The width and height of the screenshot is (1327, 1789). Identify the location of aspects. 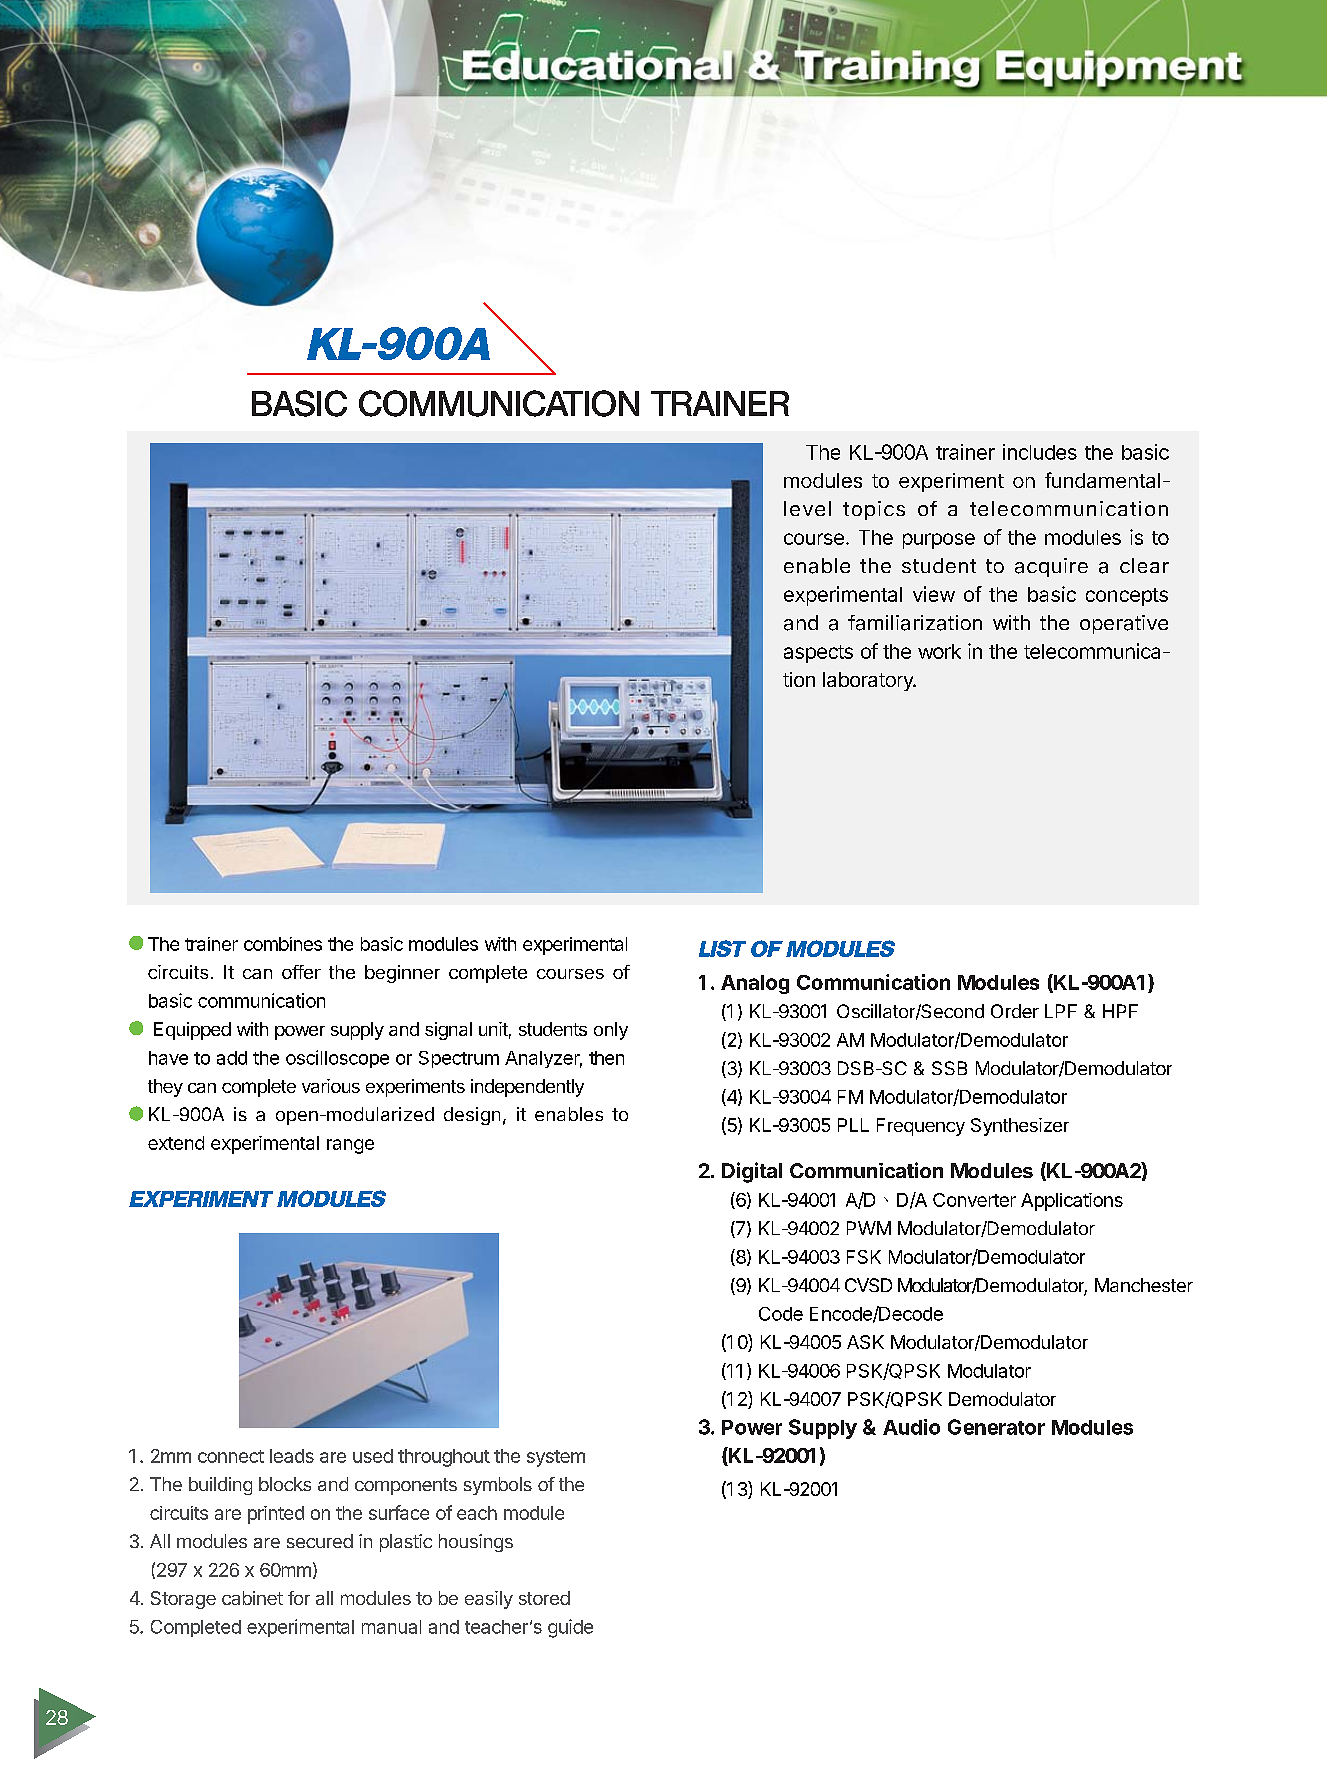
(818, 654).
